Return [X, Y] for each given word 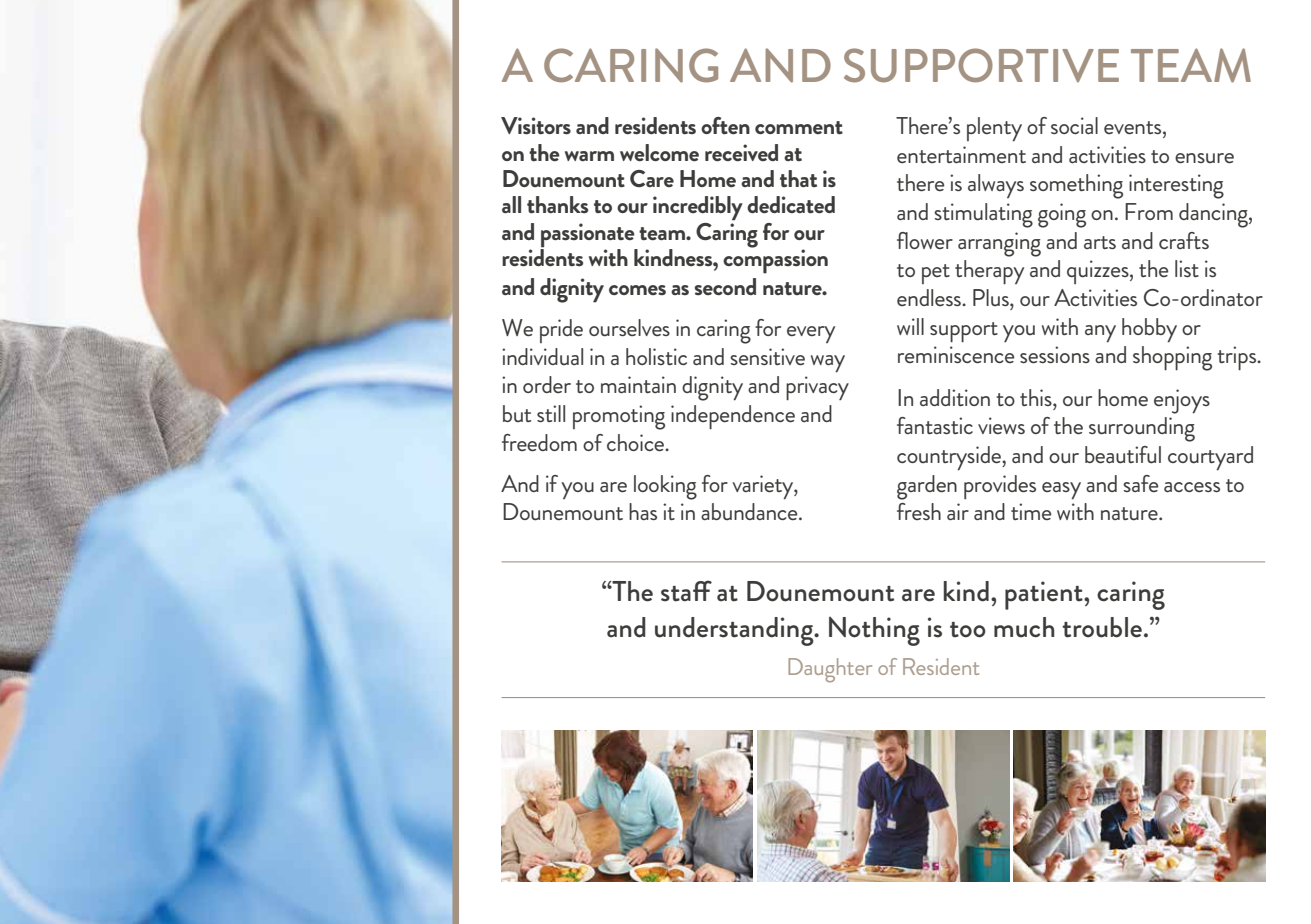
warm [589, 156]
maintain [638, 384]
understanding [735, 631]
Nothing [874, 631]
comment [799, 127]
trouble [1102, 627]
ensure [1204, 158]
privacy [817, 388]
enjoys [1182, 401]
